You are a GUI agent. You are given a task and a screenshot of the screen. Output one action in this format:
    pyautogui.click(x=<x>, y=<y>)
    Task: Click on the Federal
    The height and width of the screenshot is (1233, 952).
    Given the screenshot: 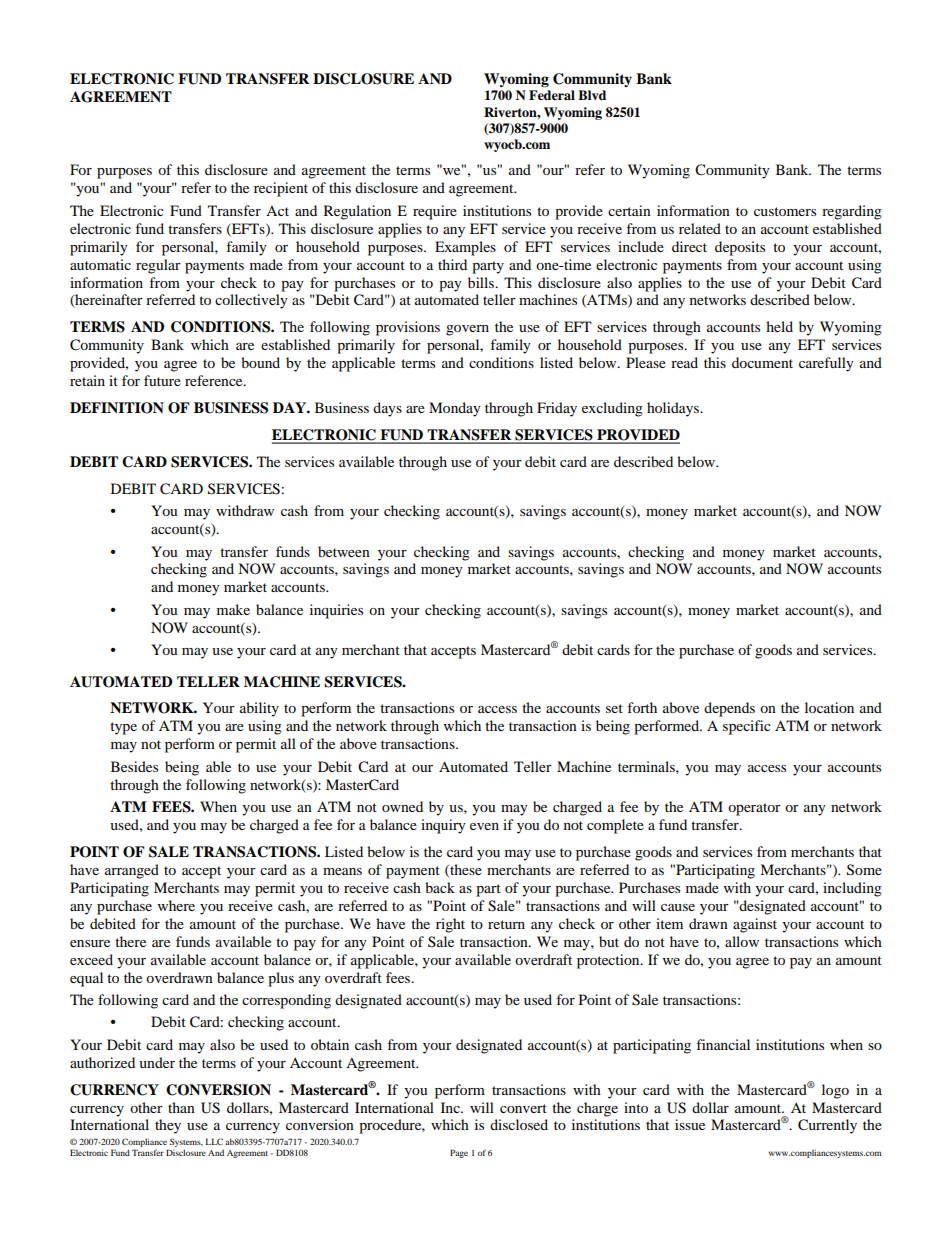 What is the action you would take?
    pyautogui.click(x=552, y=95)
